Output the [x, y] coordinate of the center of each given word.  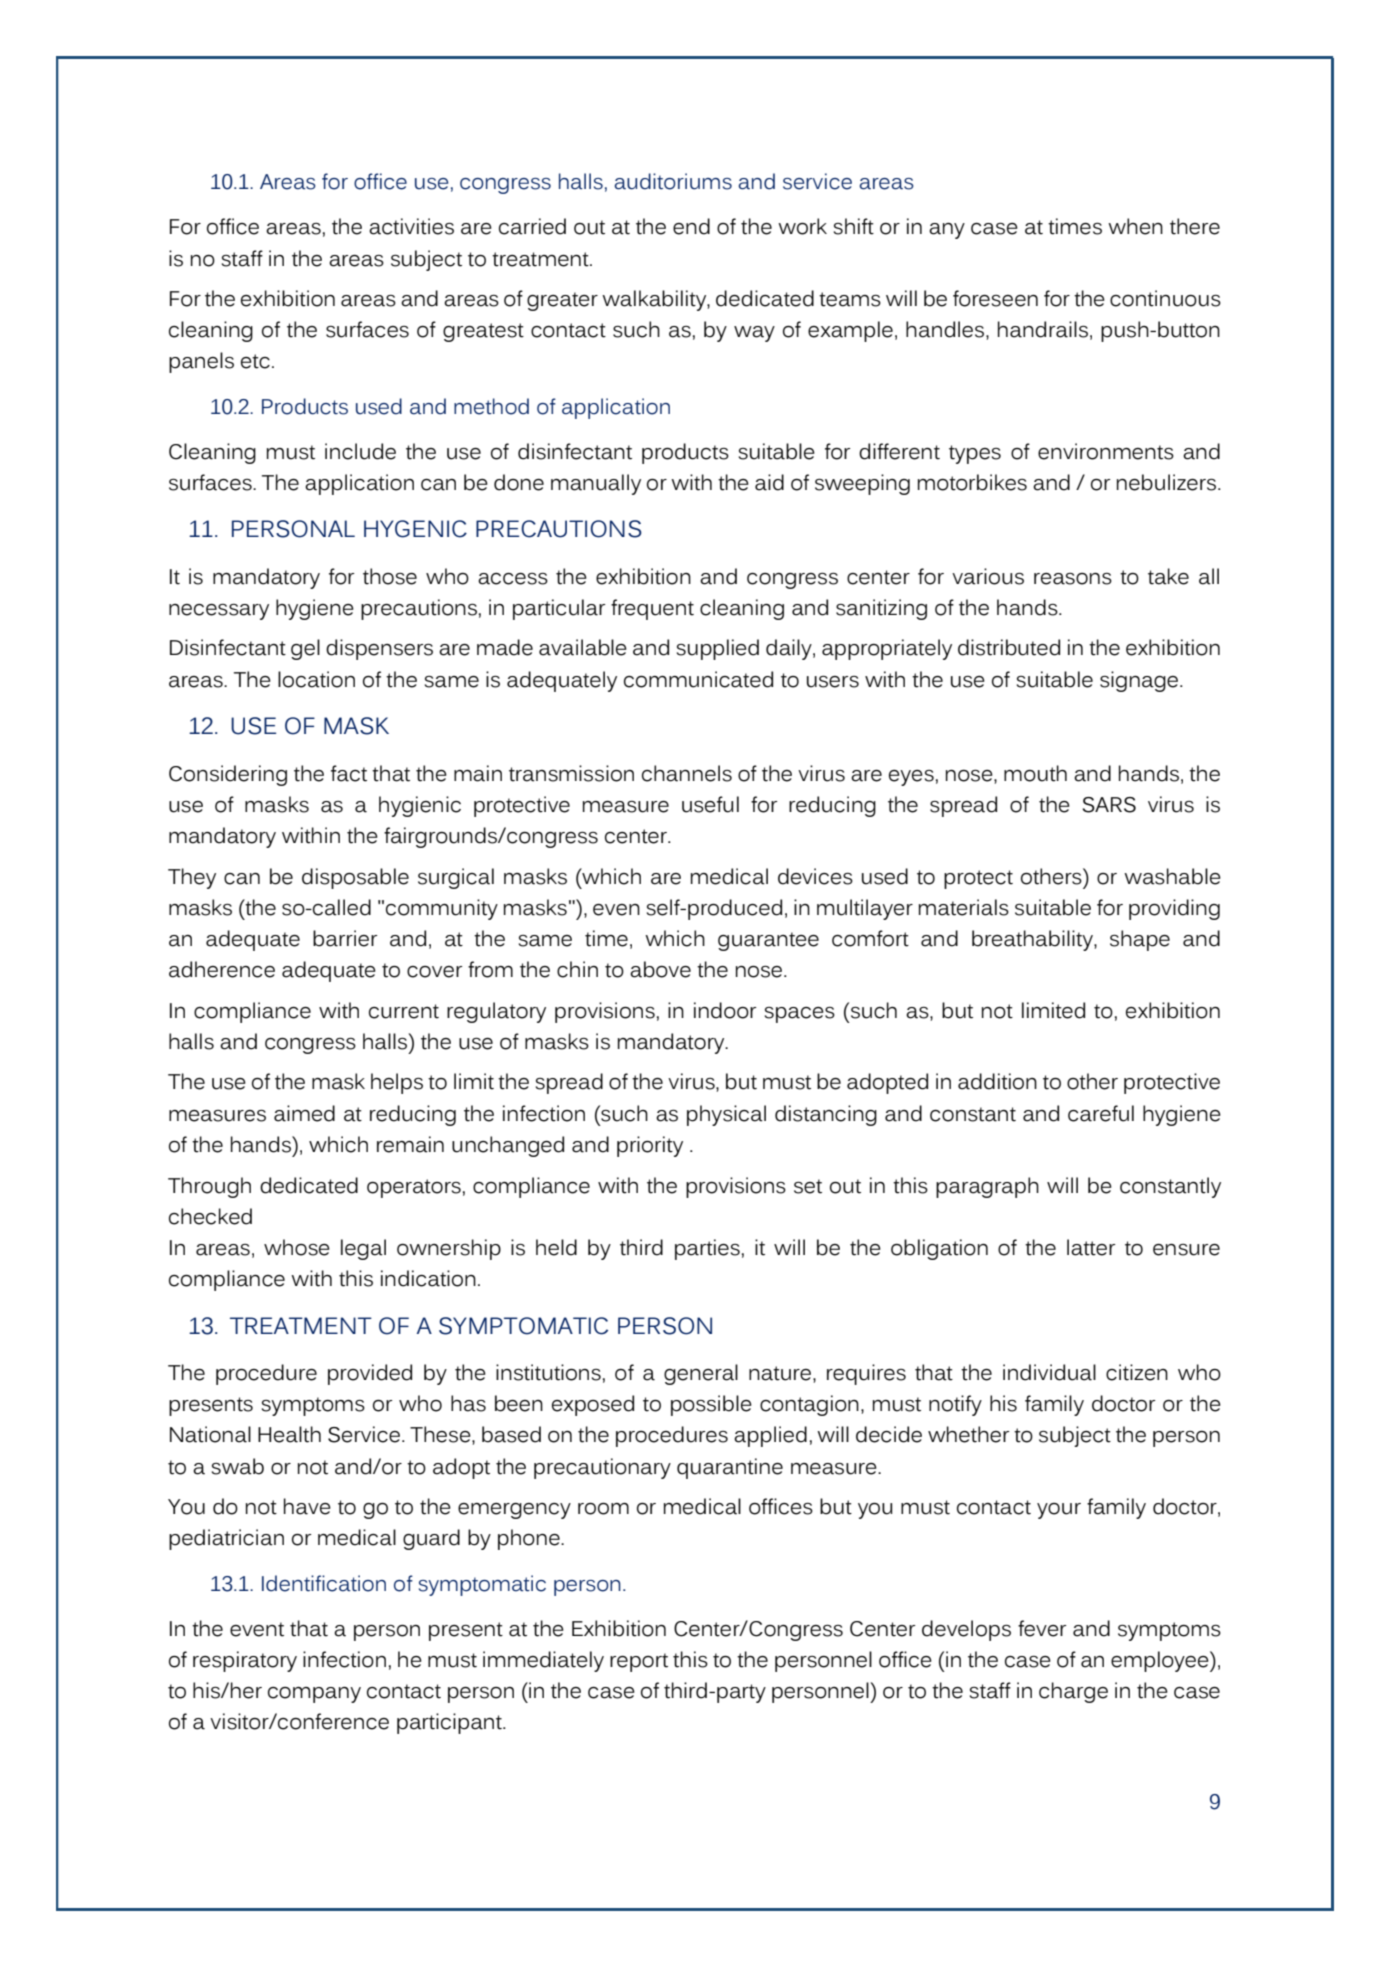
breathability [1033, 940]
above [660, 969]
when [1135, 226]
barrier [345, 938]
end [691, 226]
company [314, 1695]
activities [411, 226]
